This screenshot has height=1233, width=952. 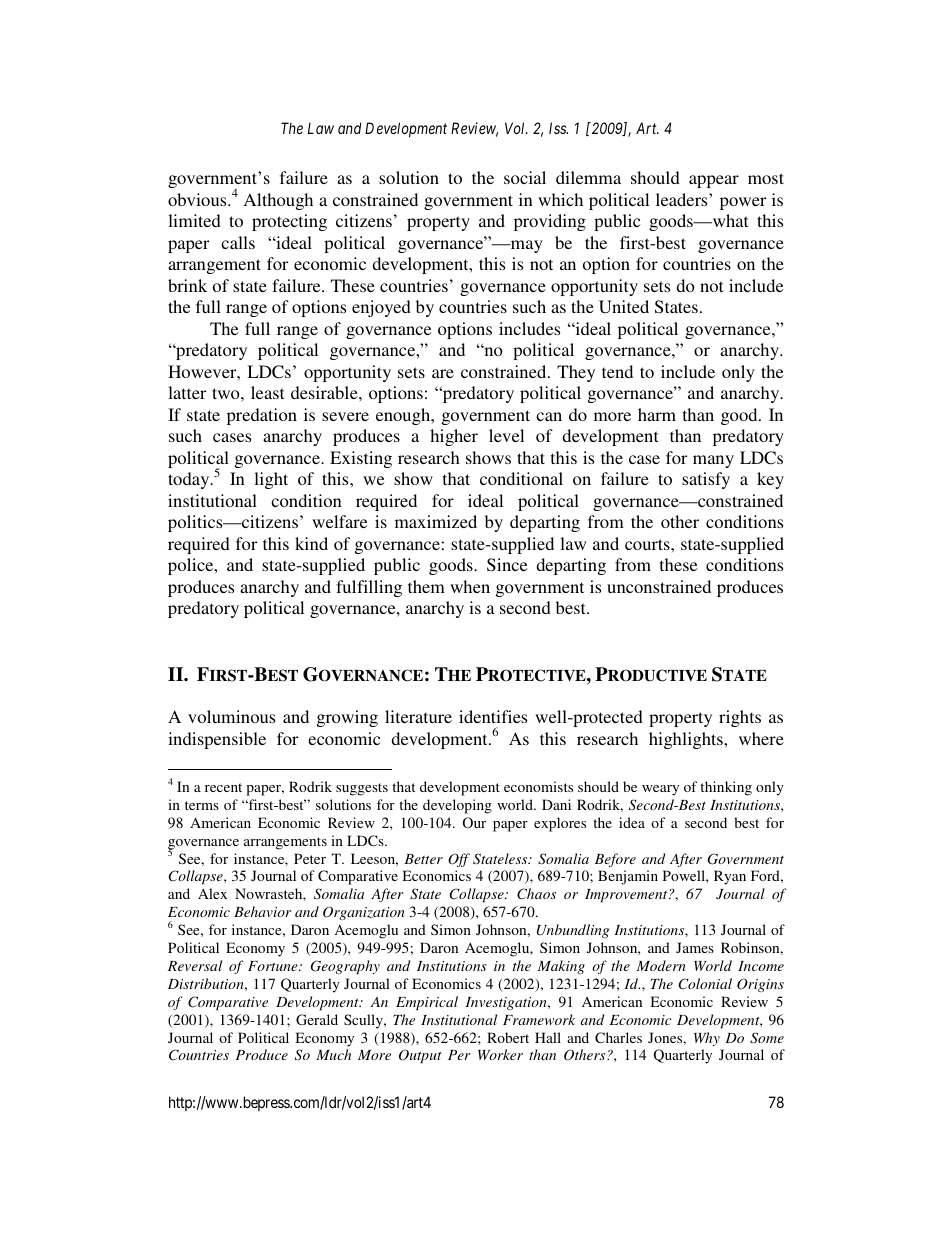 What do you see at coordinates (683, 199) in the screenshot?
I see `leaders` at bounding box center [683, 199].
